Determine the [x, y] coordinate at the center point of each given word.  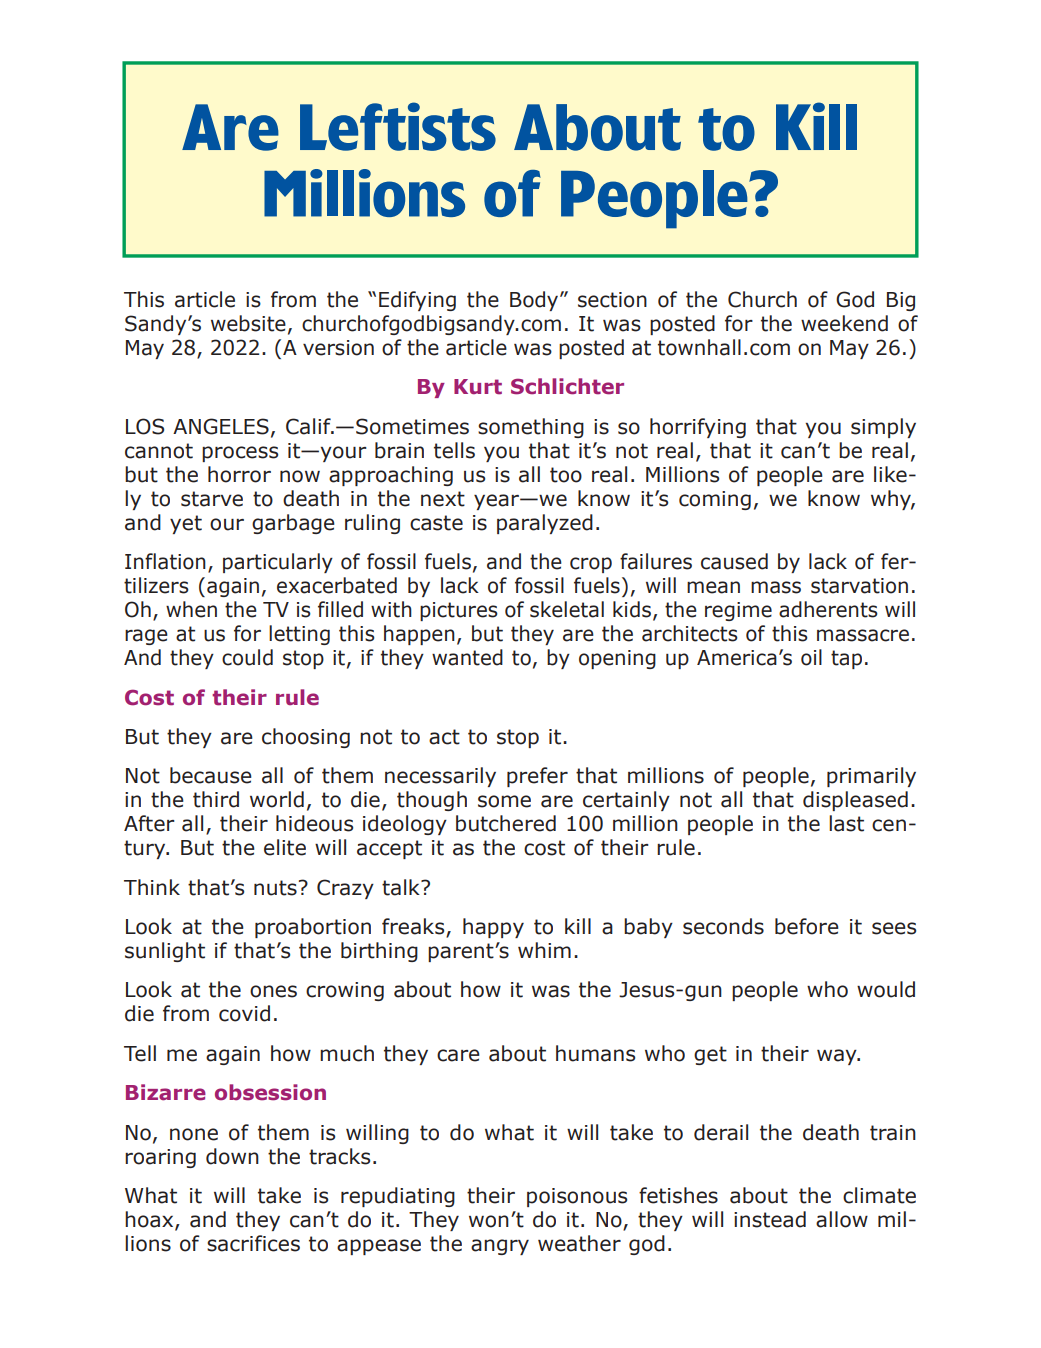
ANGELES [221, 426]
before [807, 926]
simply [883, 428]
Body [535, 301]
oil [811, 657]
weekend [844, 323]
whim [544, 950]
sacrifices [253, 1243]
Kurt [478, 387]
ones [273, 991]
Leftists [398, 126]
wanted [467, 657]
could [247, 657]
